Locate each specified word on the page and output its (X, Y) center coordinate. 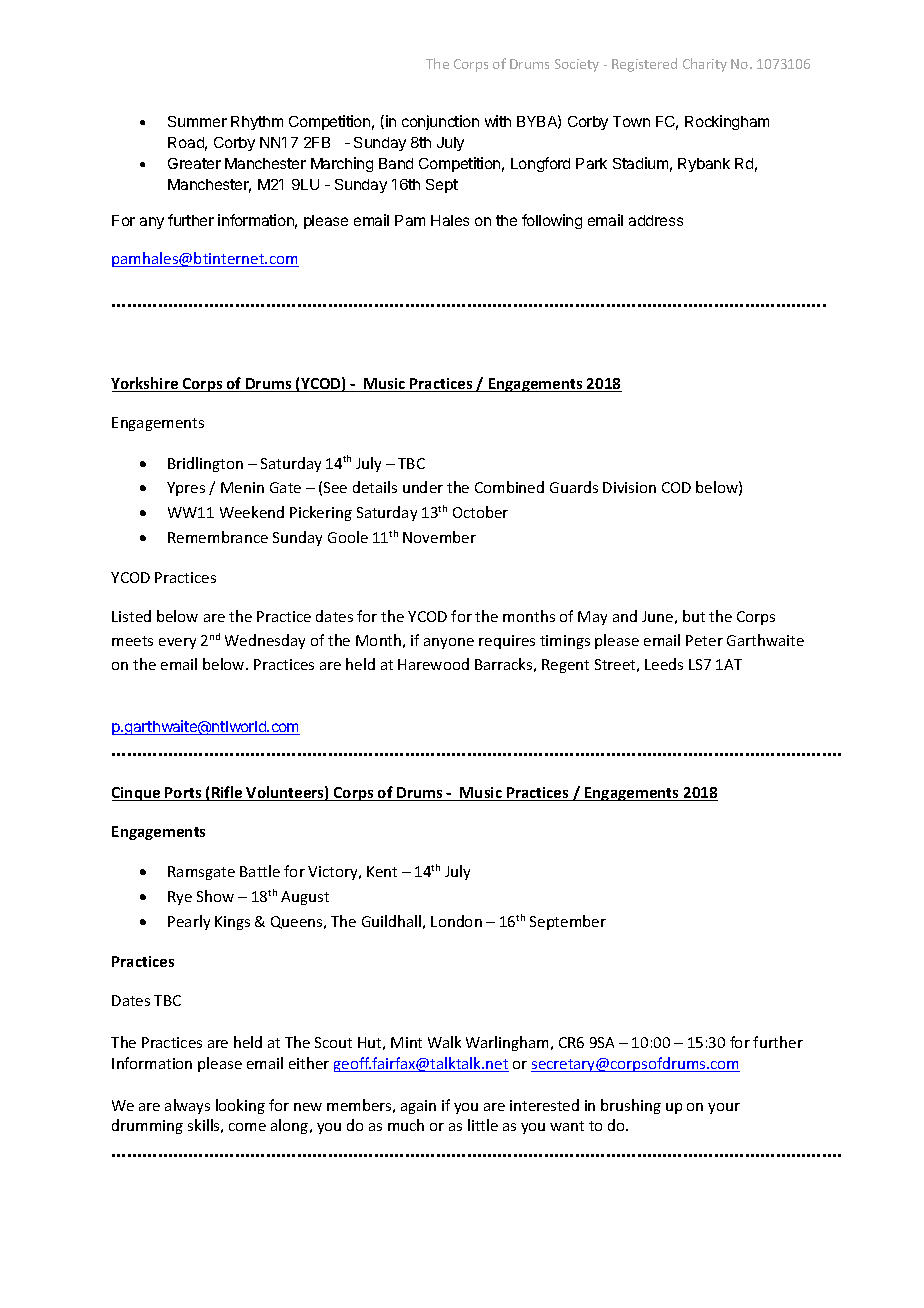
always (187, 1106)
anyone (449, 643)
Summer (197, 121)
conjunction (440, 122)
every (177, 643)
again (418, 1107)
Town (631, 121)
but (694, 616)
